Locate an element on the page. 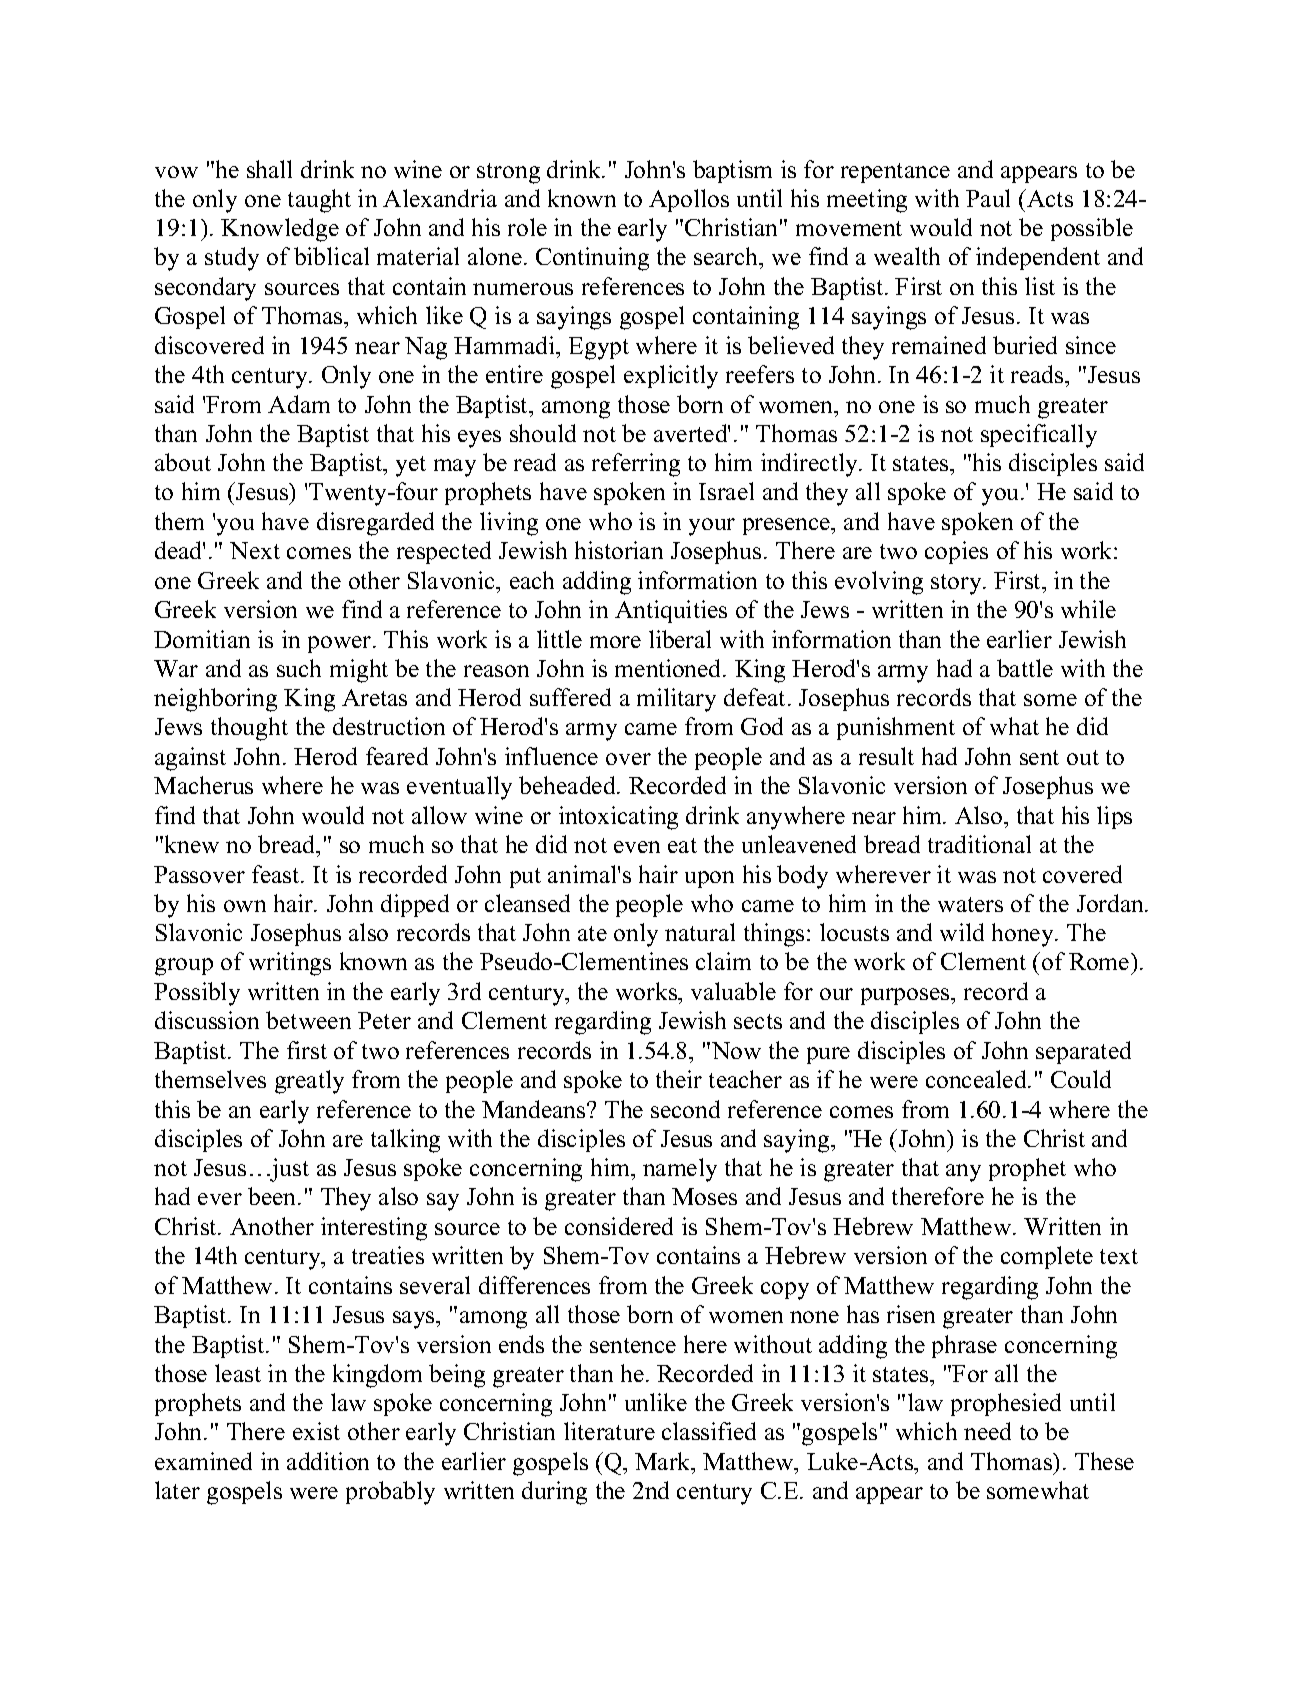  traditional is located at coordinates (979, 844).
